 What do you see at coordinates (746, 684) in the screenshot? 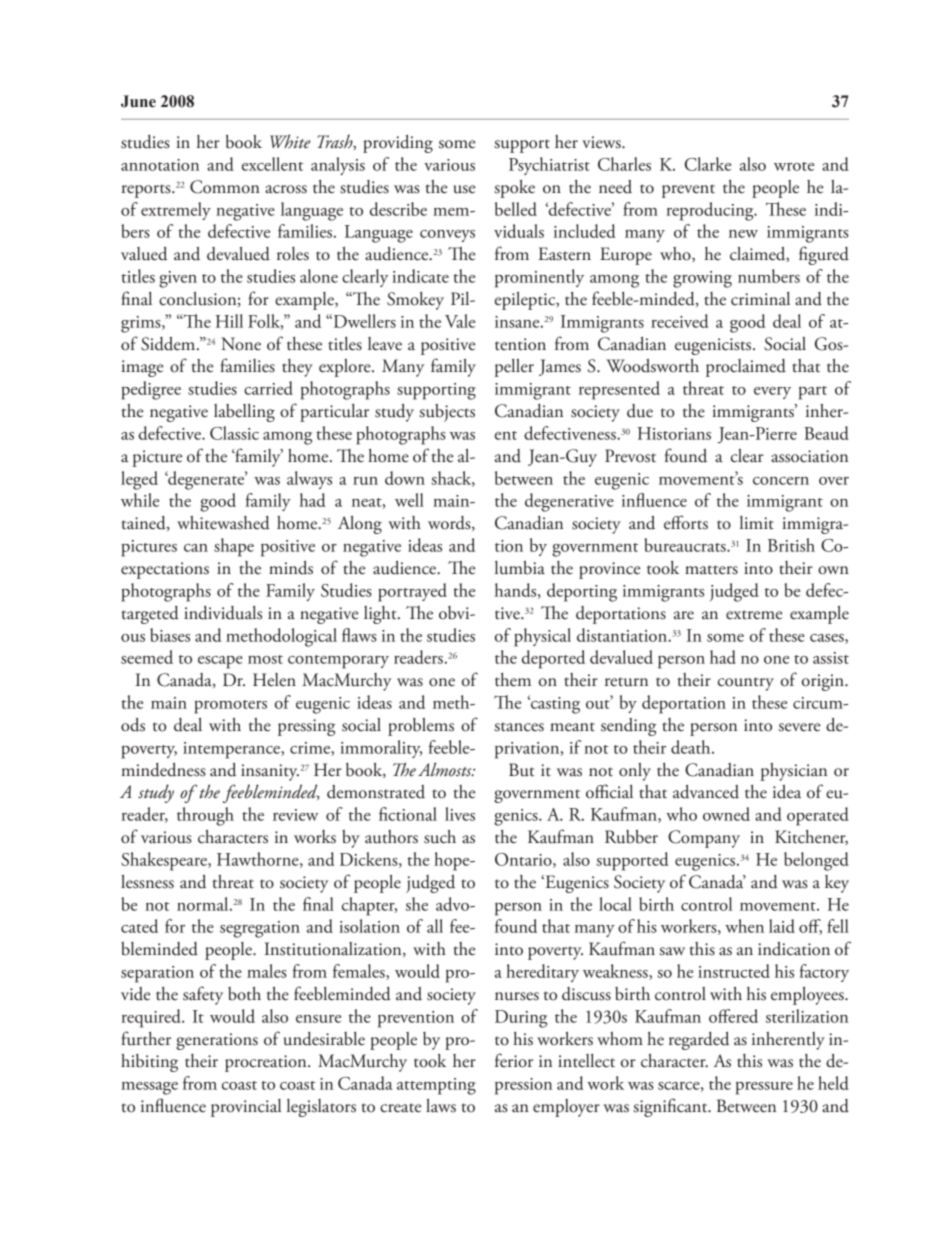
I see `country` at bounding box center [746, 684].
